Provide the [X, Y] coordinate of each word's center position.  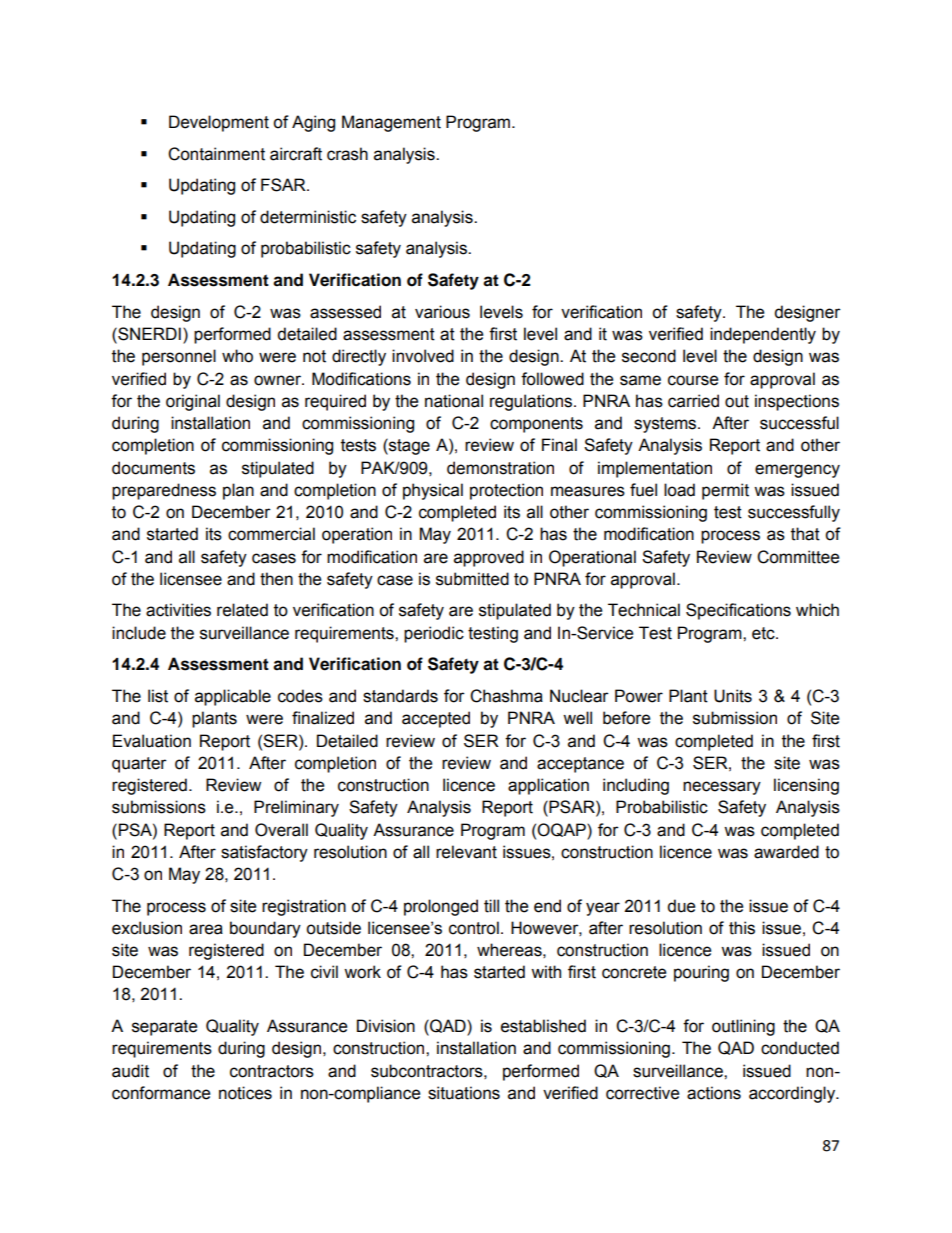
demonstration [500, 468]
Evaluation [152, 741]
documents [153, 468]
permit [725, 491]
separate [164, 1028]
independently [763, 335]
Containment [216, 154]
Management [391, 123]
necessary [722, 788]
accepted [436, 719]
